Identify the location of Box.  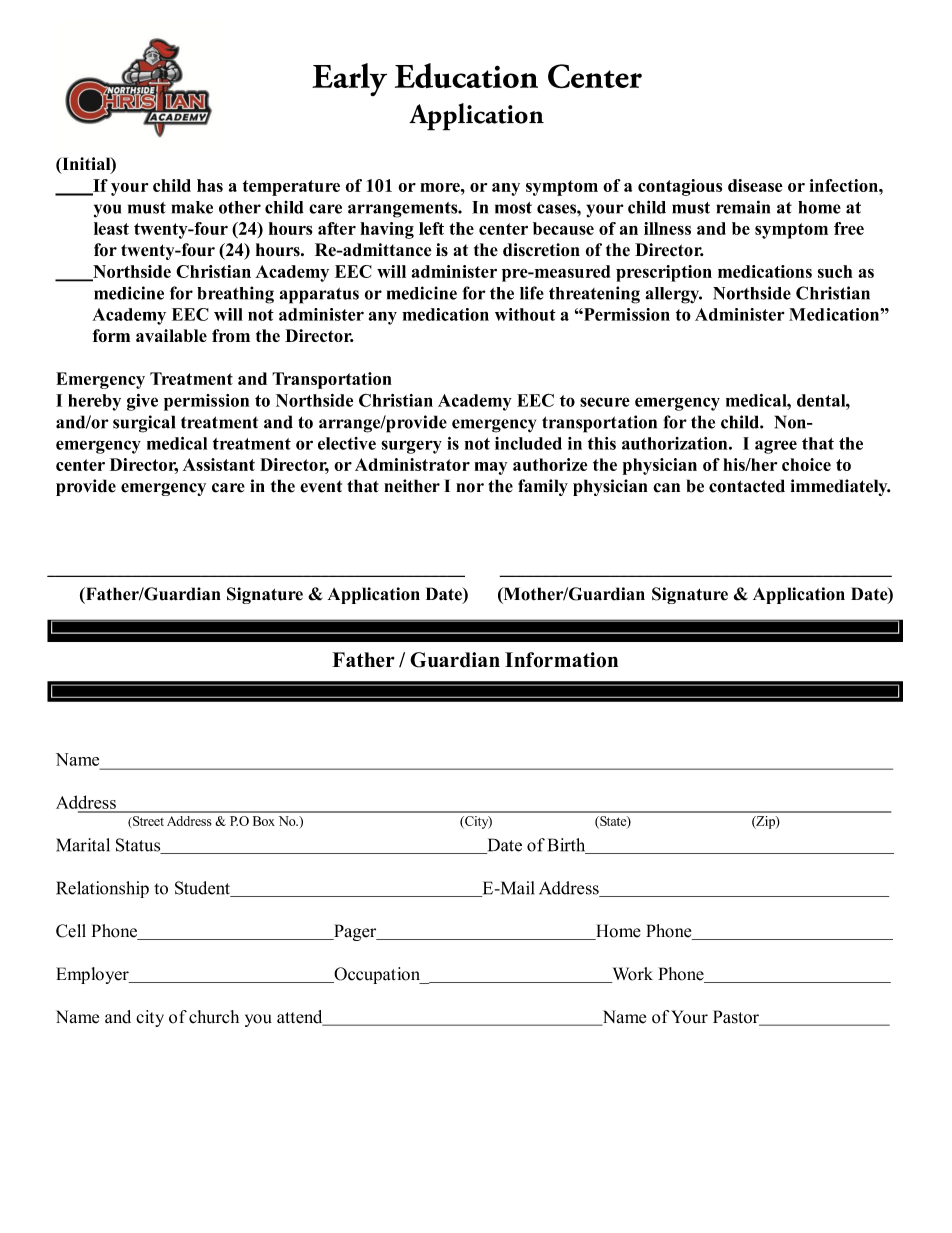
(264, 821).
